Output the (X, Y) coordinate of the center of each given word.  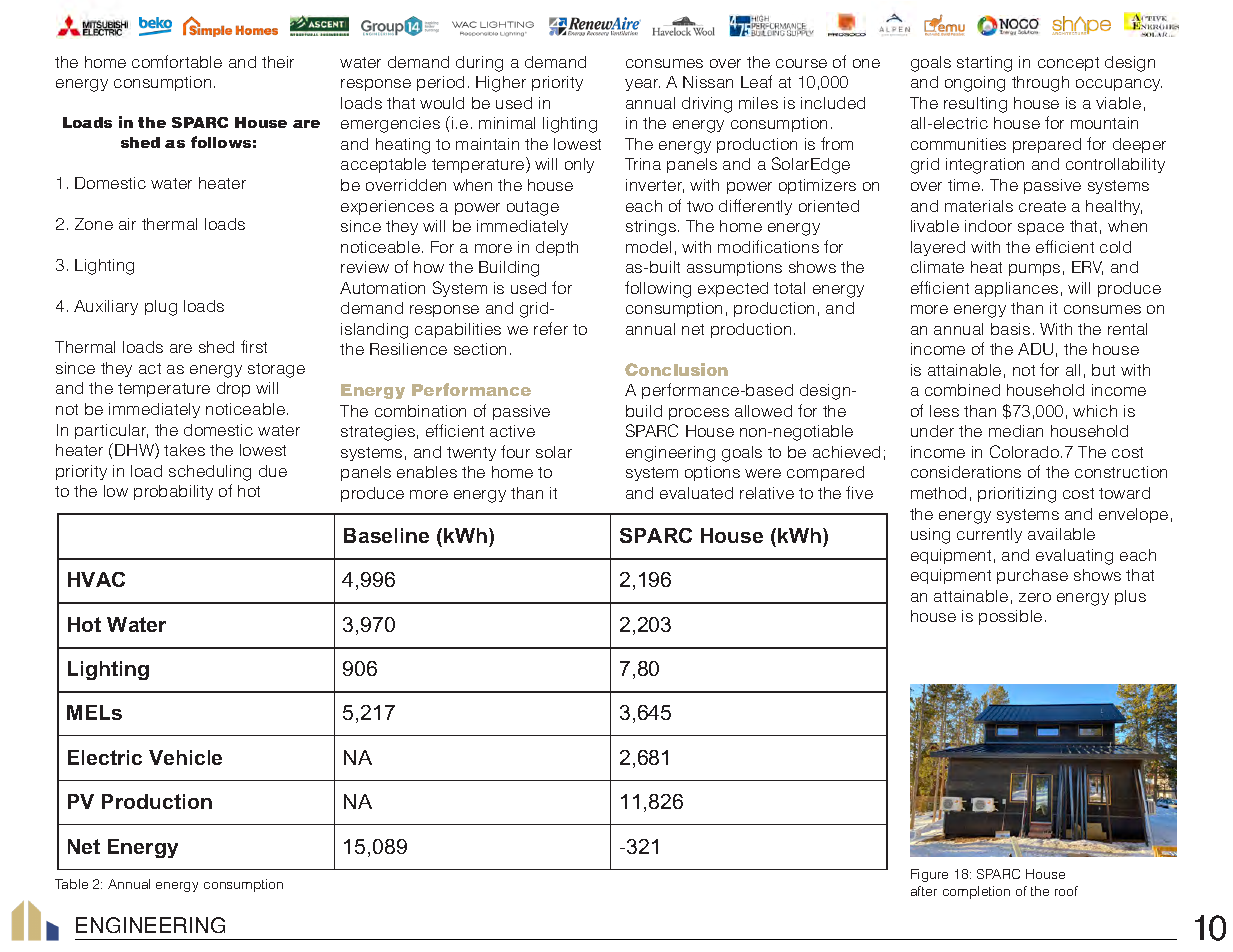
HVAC (96, 579)
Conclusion (676, 369)
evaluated (696, 493)
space (1041, 229)
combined (962, 390)
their (278, 62)
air (127, 224)
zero (1035, 597)
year (642, 85)
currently (989, 535)
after (924, 891)
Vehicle (185, 757)
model (648, 247)
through (1040, 84)
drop (233, 389)
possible (1010, 617)
